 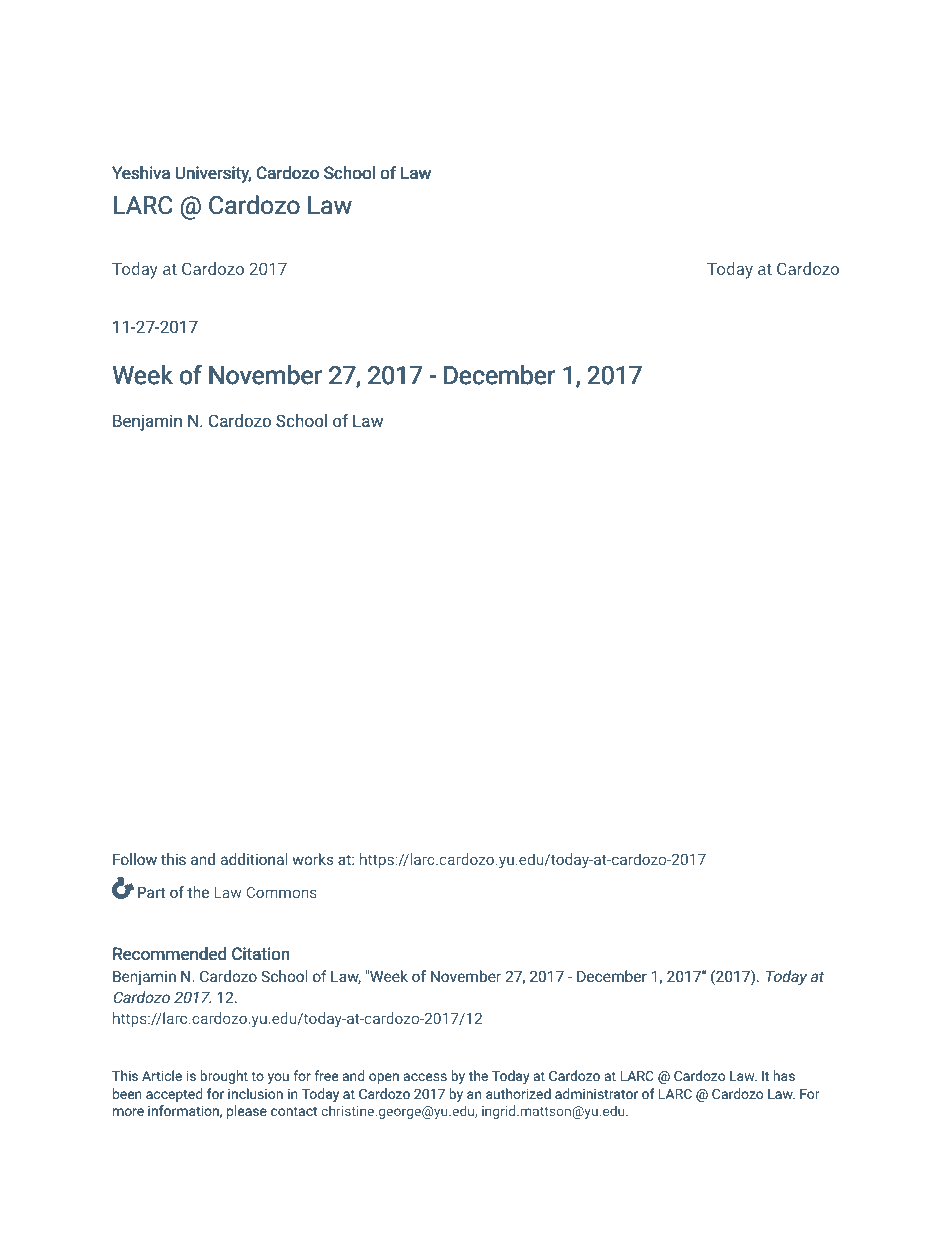 I want to click on Follow, so click(x=135, y=859).
